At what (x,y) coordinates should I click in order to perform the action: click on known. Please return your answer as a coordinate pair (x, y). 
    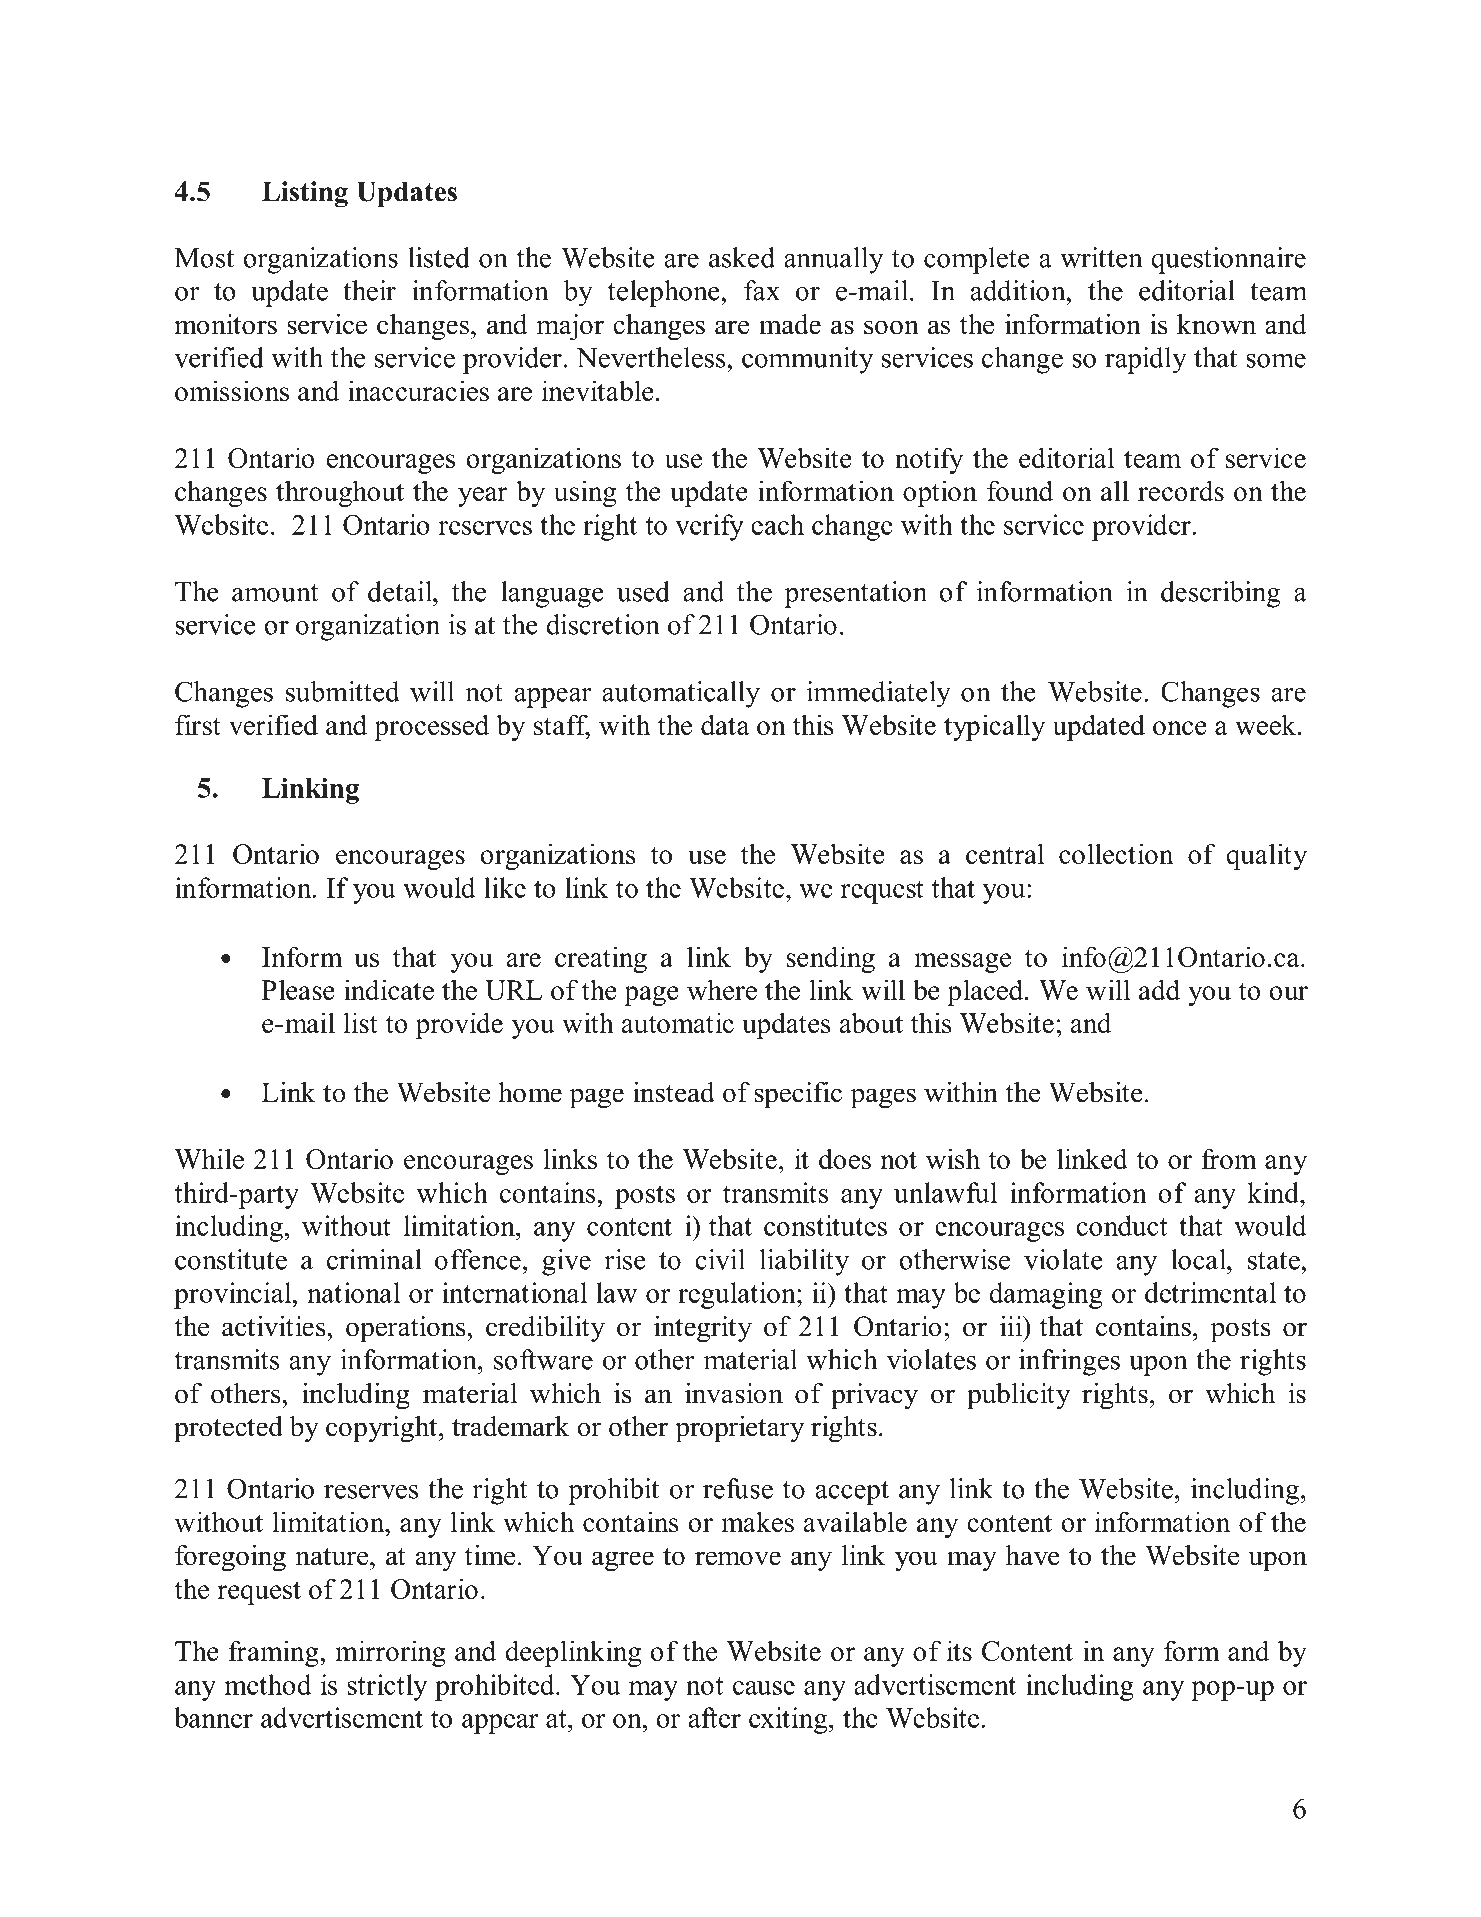
    Looking at the image, I should click on (1216, 324).
